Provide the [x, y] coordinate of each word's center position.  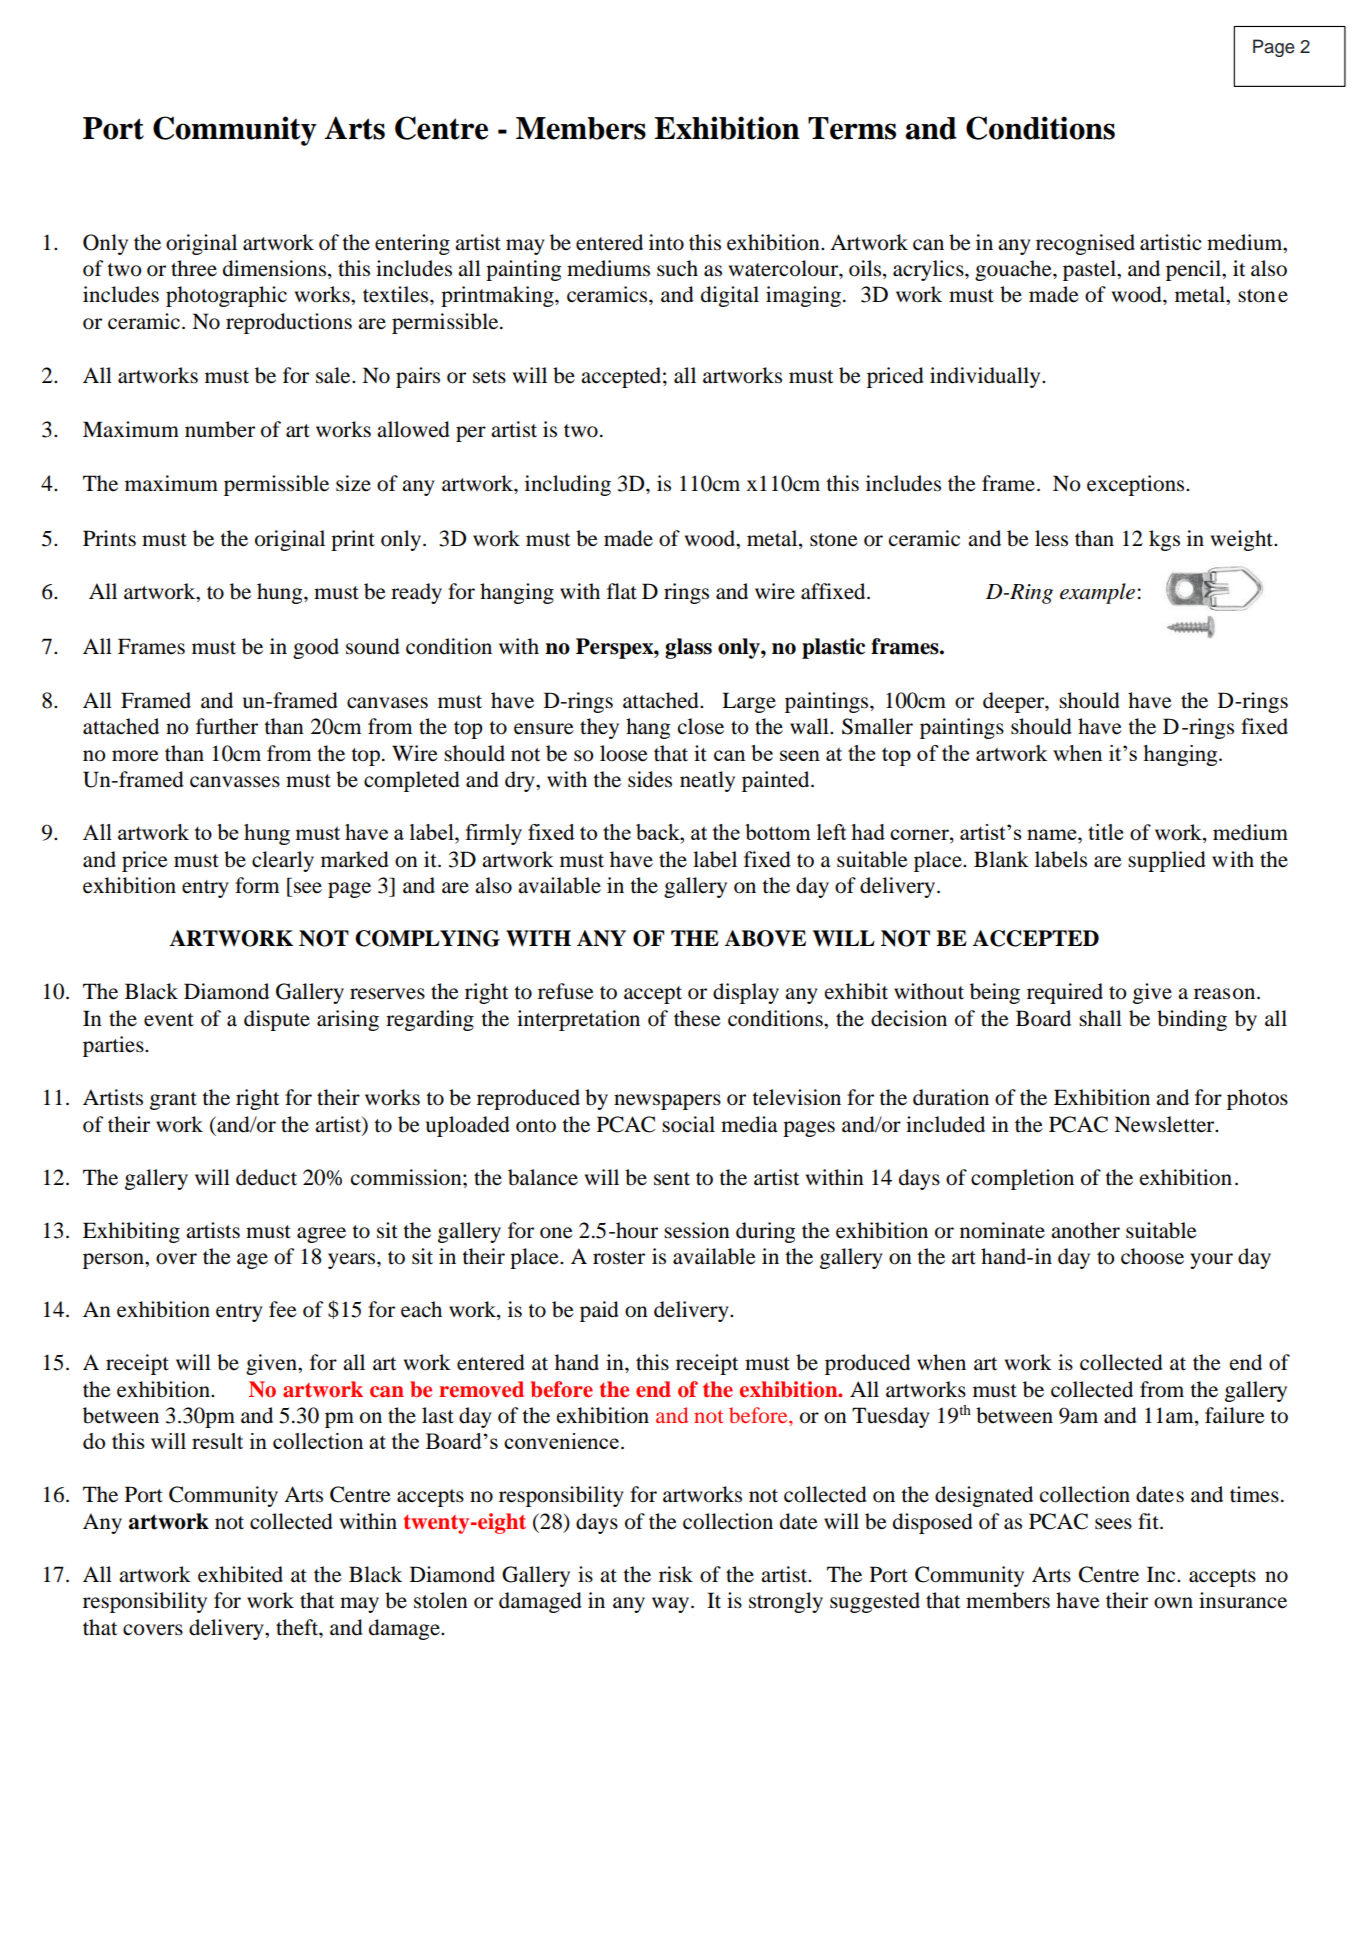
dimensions [276, 269]
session [697, 1230]
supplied [1167, 861]
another [1085, 1230]
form [257, 885]
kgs [1164, 540]
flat [622, 591]
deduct [266, 1177]
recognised [1085, 244]
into [666, 242]
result [217, 1441]
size [353, 483]
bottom [778, 832]
